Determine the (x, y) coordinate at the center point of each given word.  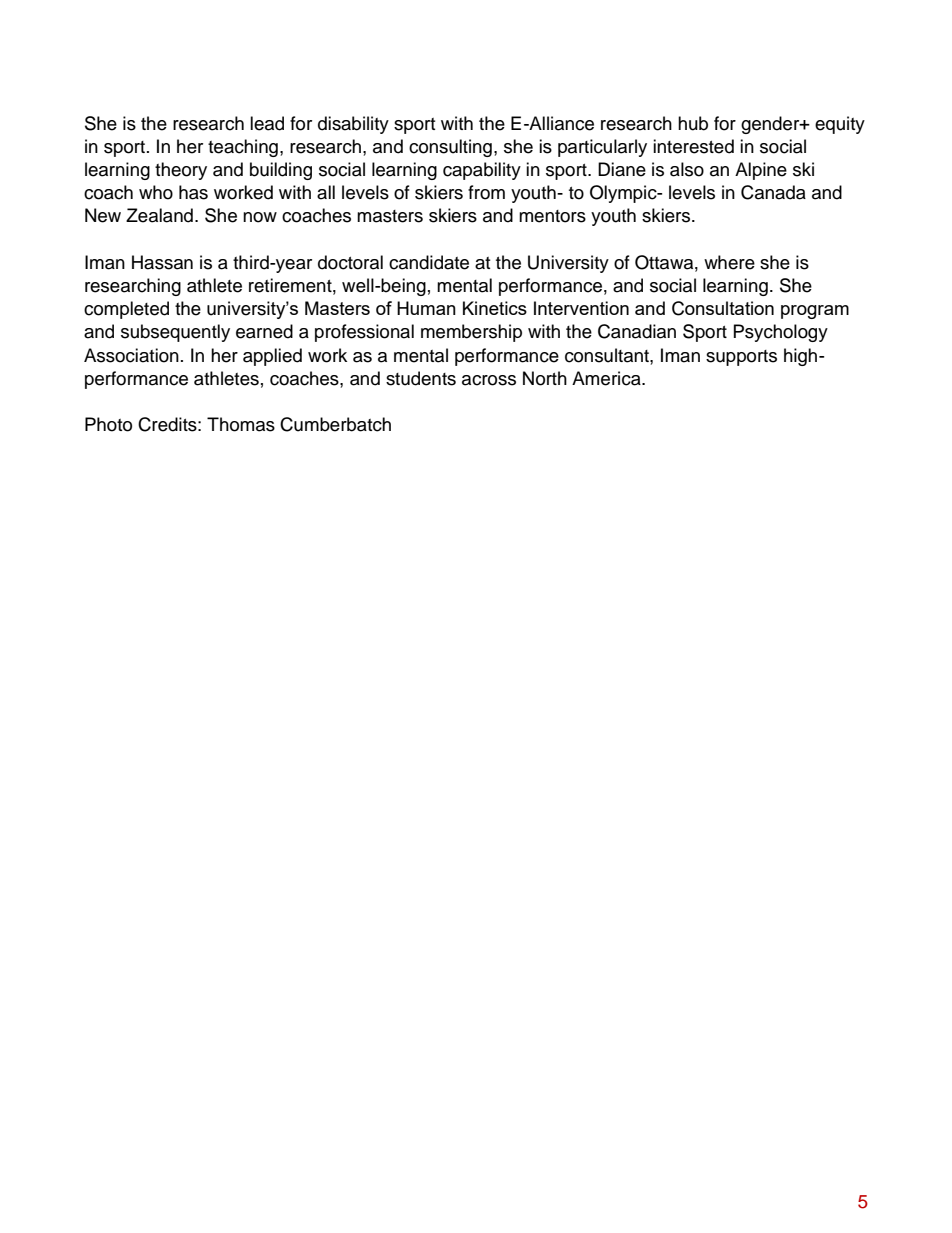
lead (267, 123)
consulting (450, 148)
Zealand (159, 215)
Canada (773, 192)
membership (471, 333)
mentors (552, 216)
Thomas (241, 424)
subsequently (175, 333)
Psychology (781, 333)
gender (771, 125)
